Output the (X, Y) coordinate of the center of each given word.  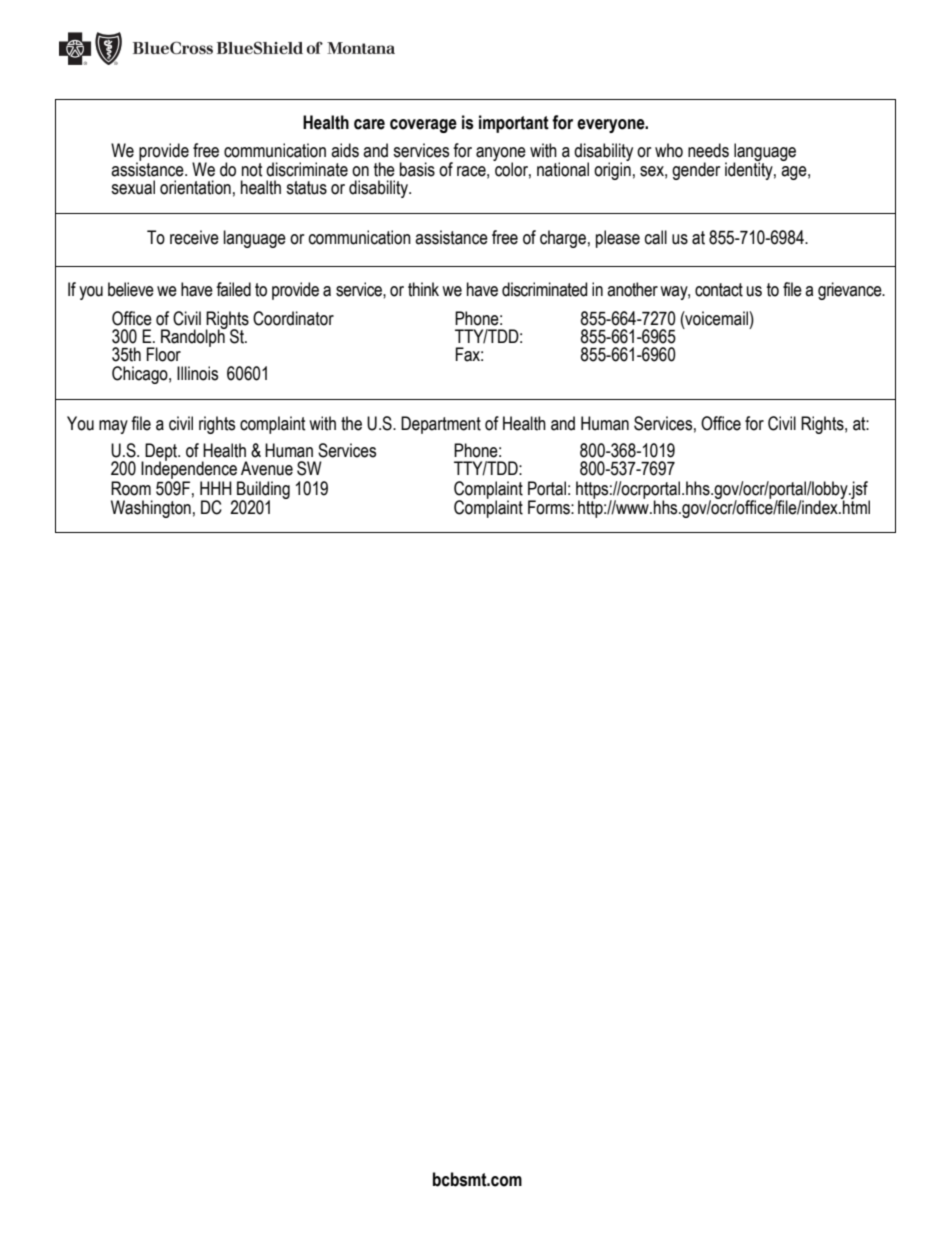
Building (262, 491)
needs (708, 150)
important (514, 124)
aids (345, 150)
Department (441, 425)
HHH (216, 488)
